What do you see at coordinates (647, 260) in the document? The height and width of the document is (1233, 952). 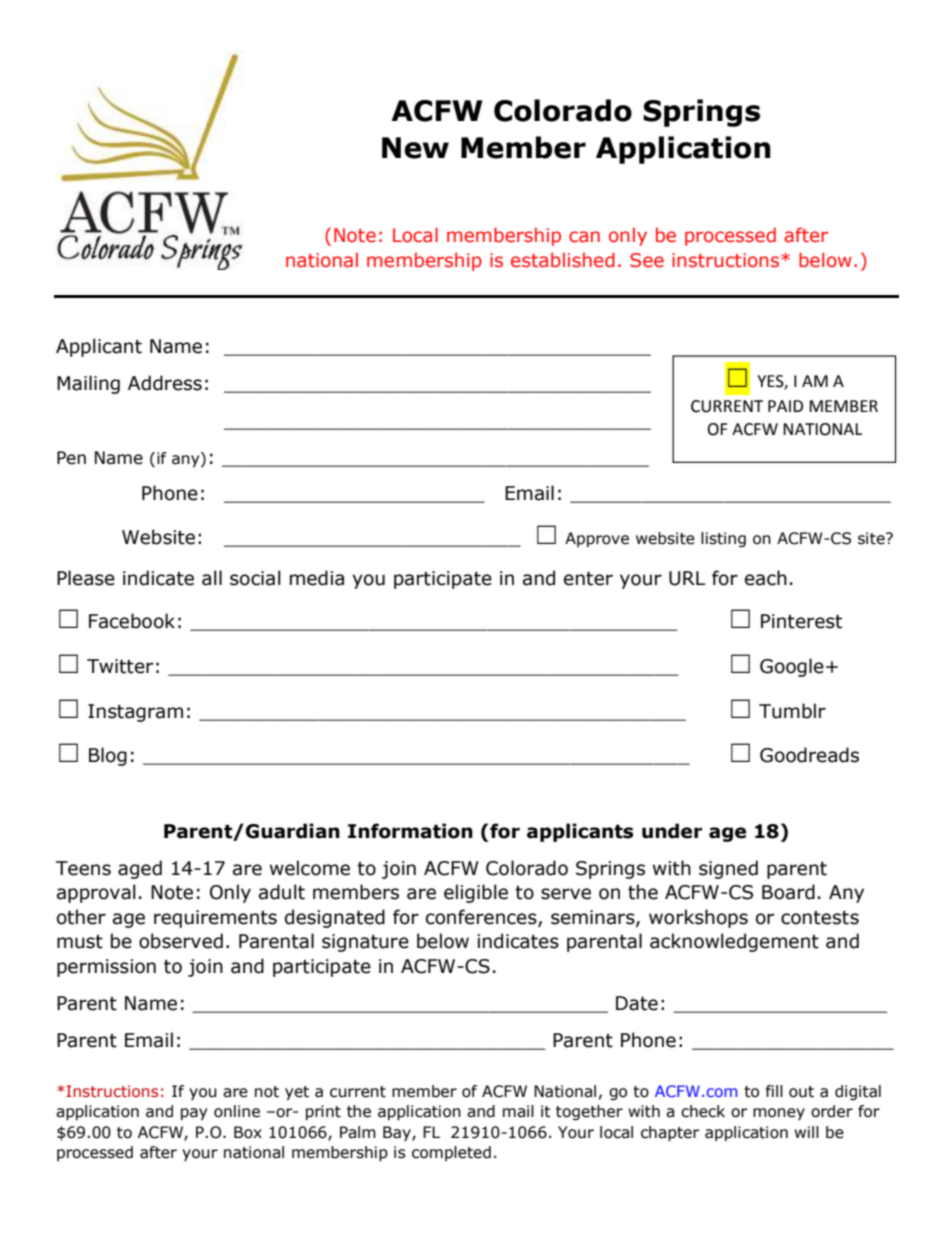 I see `See` at bounding box center [647, 260].
